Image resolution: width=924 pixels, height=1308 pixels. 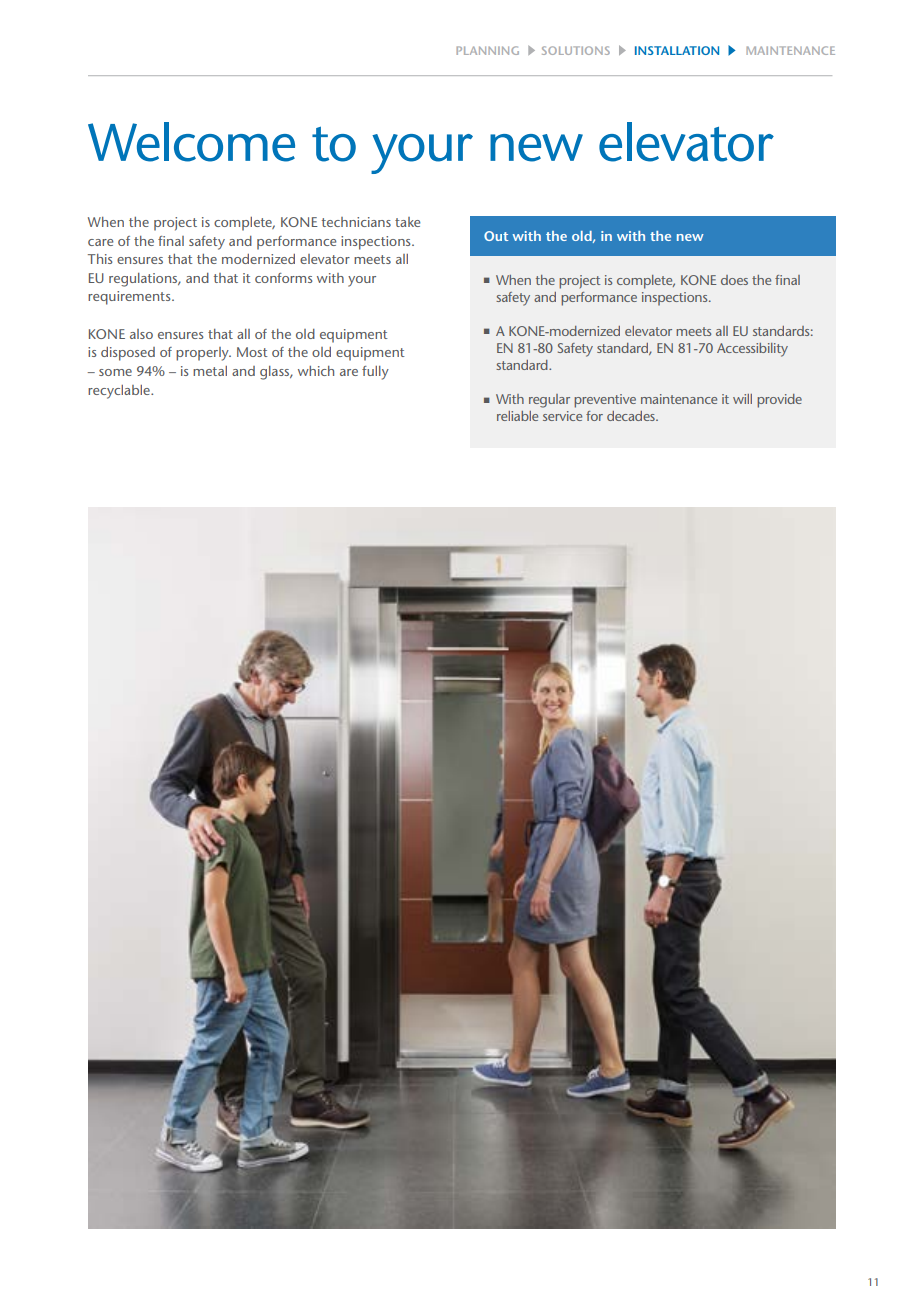 I want to click on recyclable, so click(x=120, y=392).
